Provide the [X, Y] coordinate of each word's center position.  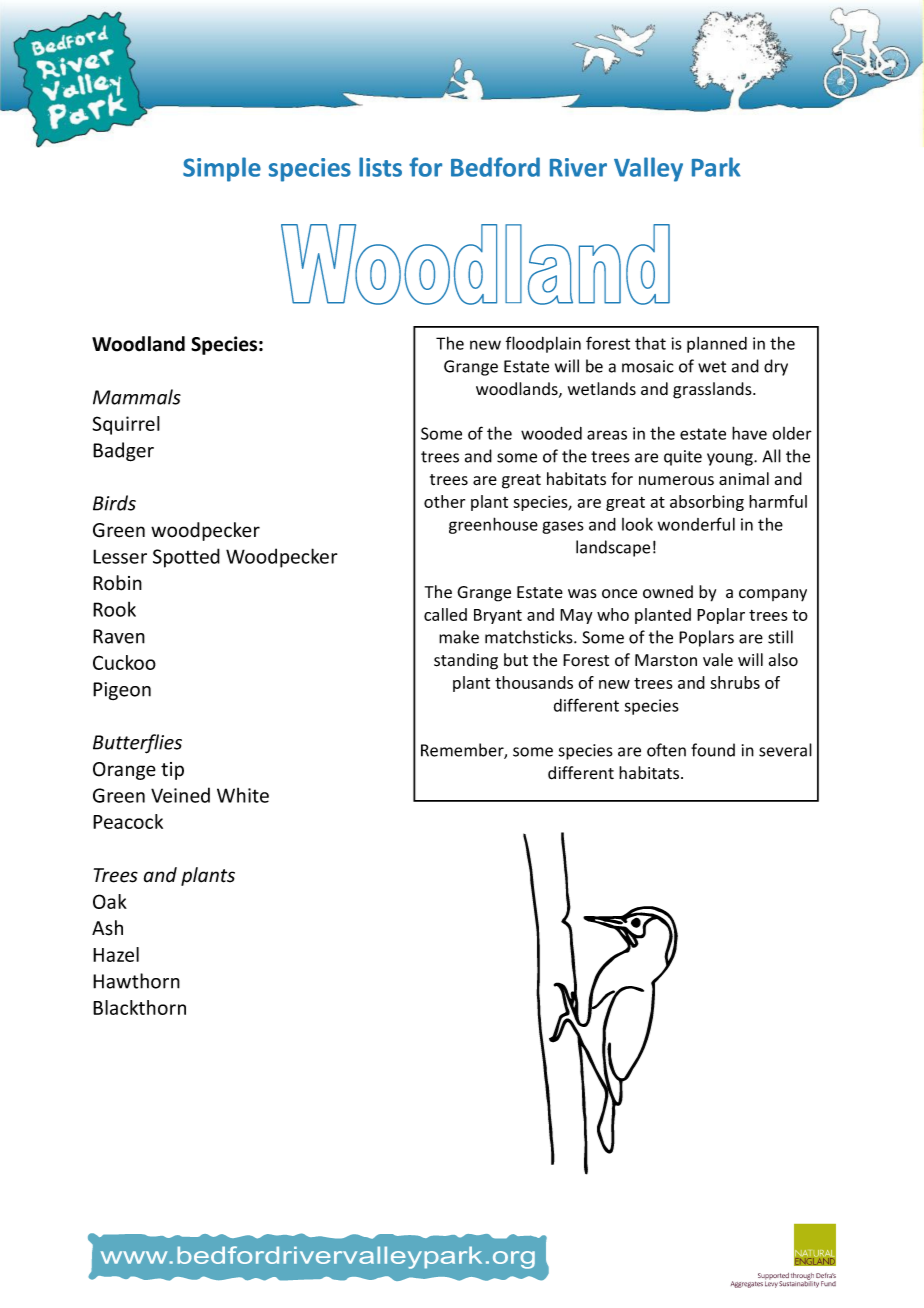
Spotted [186, 558]
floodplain [543, 344]
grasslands [713, 390]
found [713, 750]
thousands [534, 682]
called [445, 614]
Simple [222, 169]
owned [668, 592]
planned [717, 345]
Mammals [137, 397]
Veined [180, 795]
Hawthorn [136, 981]
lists [380, 167]
